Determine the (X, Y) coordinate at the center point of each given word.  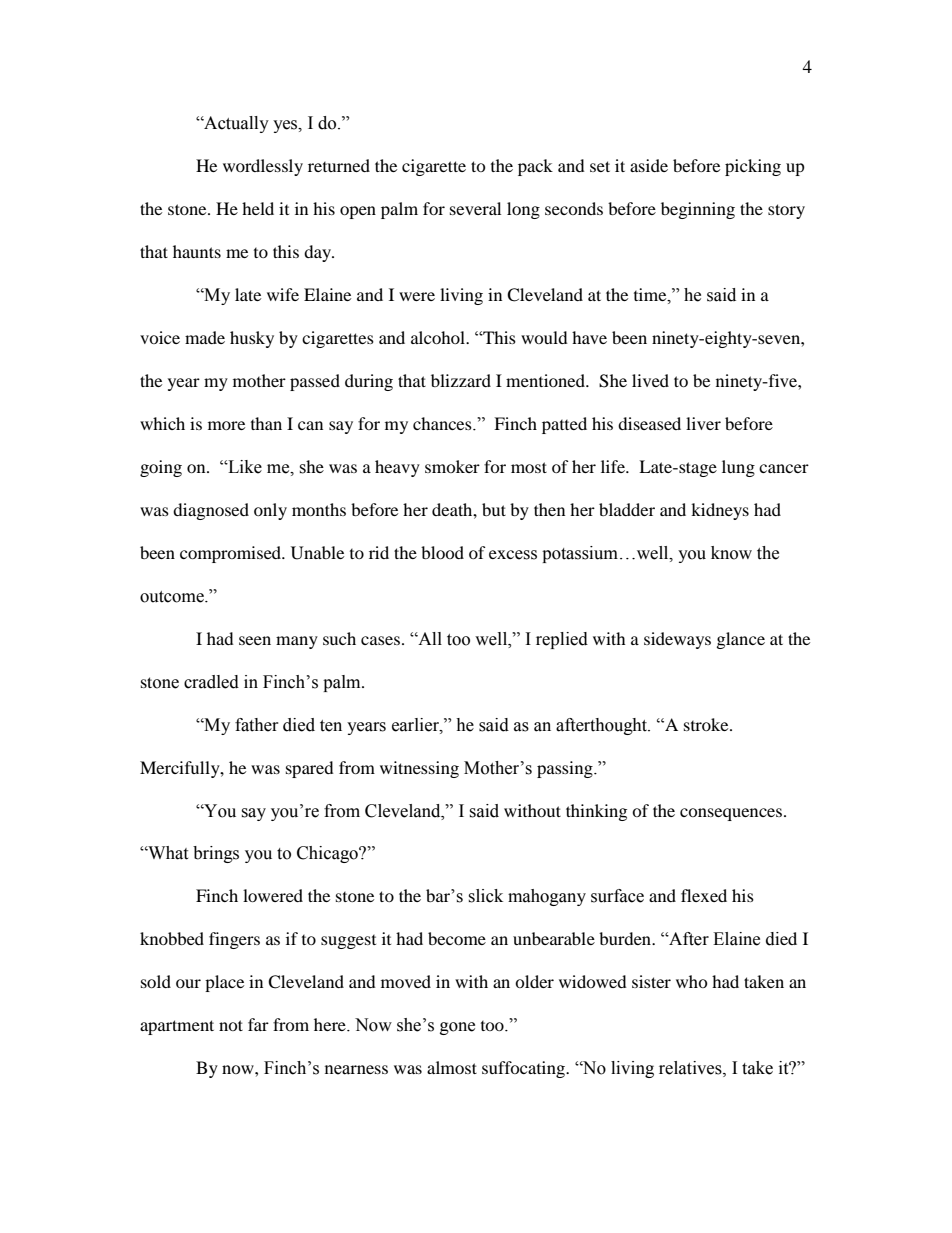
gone (457, 1028)
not (231, 1025)
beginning (698, 210)
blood (442, 552)
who (692, 981)
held (258, 208)
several (475, 208)
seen (255, 640)
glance (741, 640)
